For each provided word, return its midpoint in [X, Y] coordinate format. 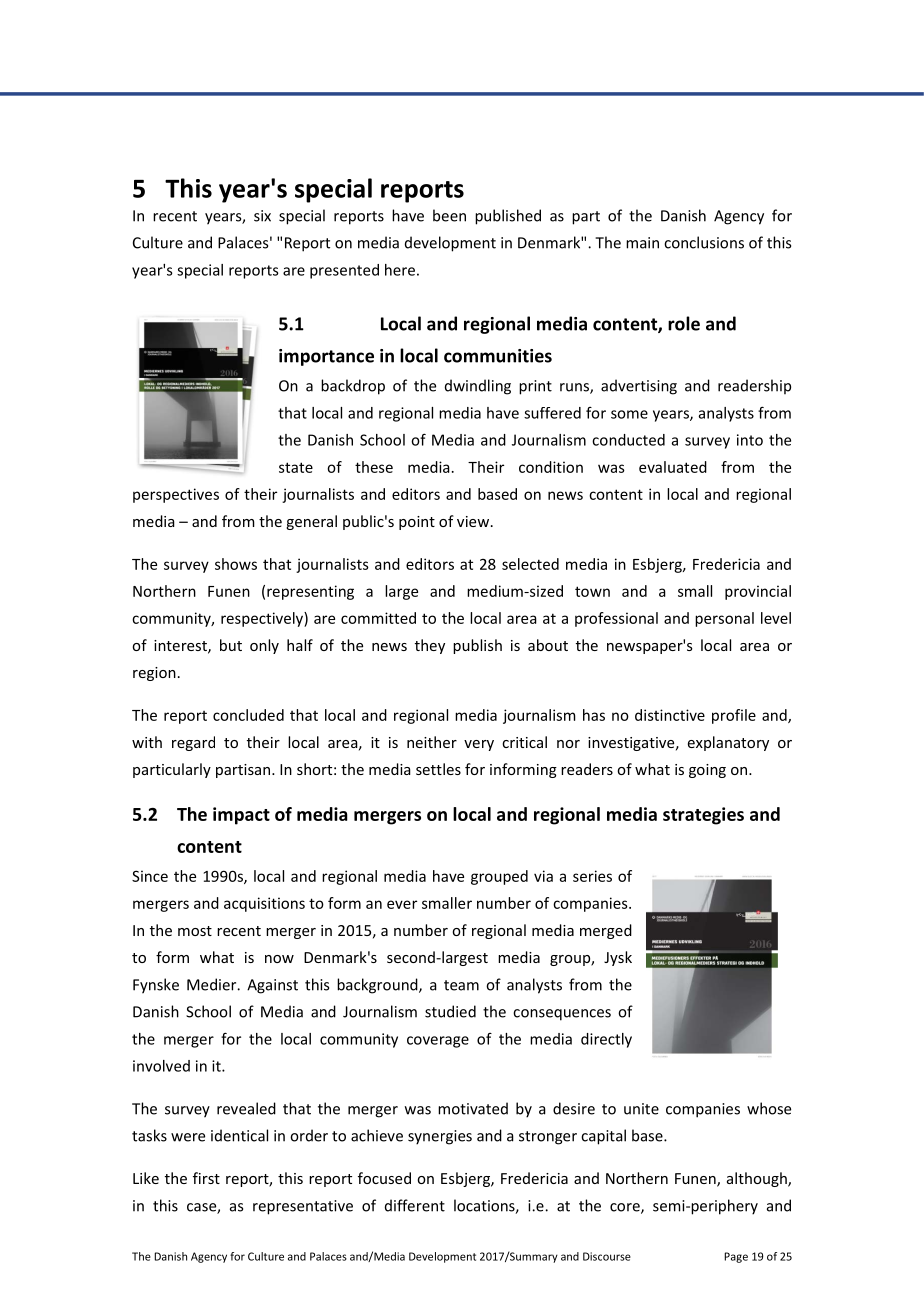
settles [438, 769]
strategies [703, 816]
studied [450, 1011]
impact [241, 816]
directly [606, 1040]
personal [724, 619]
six [262, 216]
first [206, 1178]
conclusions [704, 242]
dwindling [478, 387]
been [449, 215]
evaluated [673, 467]
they [430, 646]
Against [272, 986]
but [231, 645]
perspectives [176, 495]
